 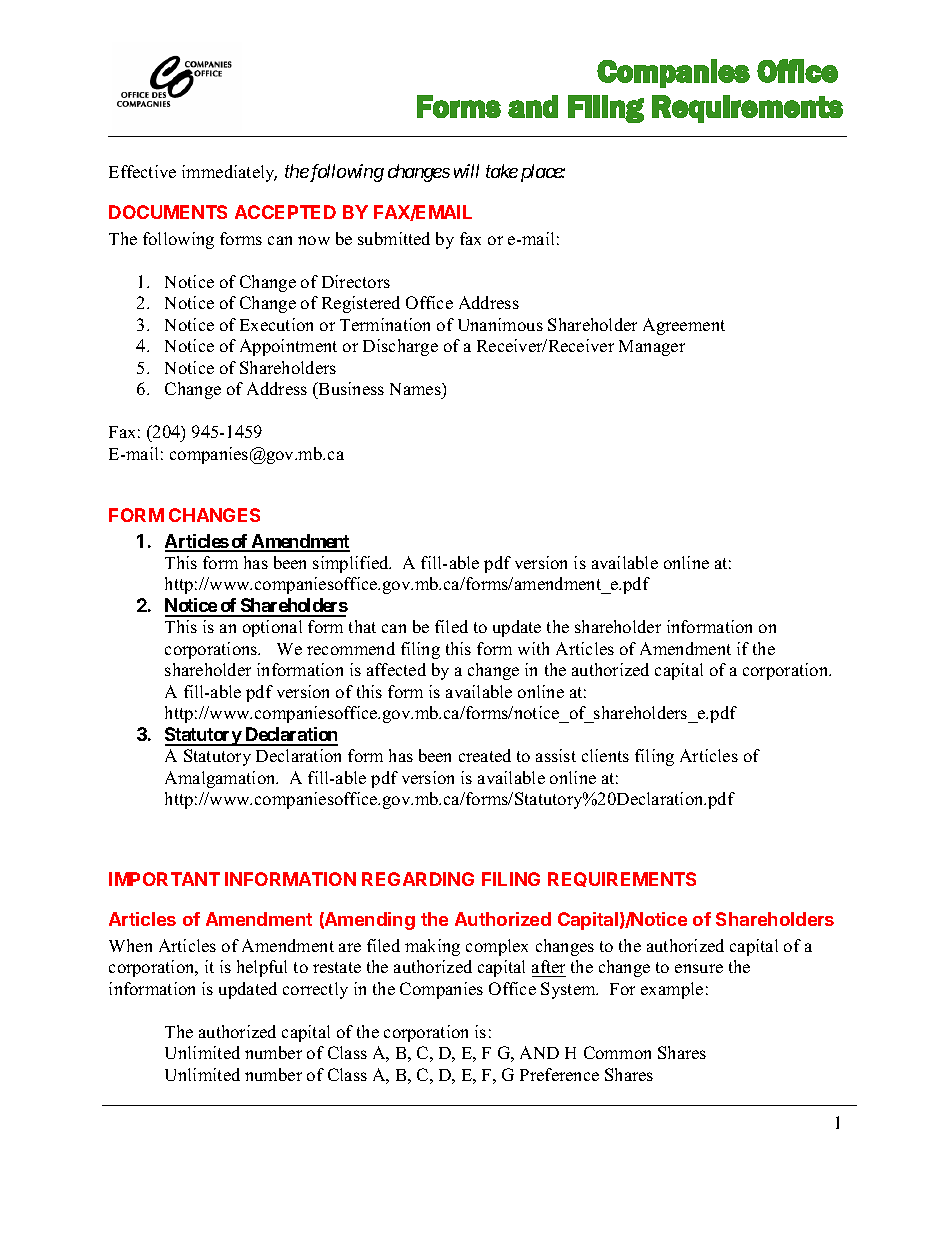 I want to click on REGARDING, so click(x=418, y=879).
